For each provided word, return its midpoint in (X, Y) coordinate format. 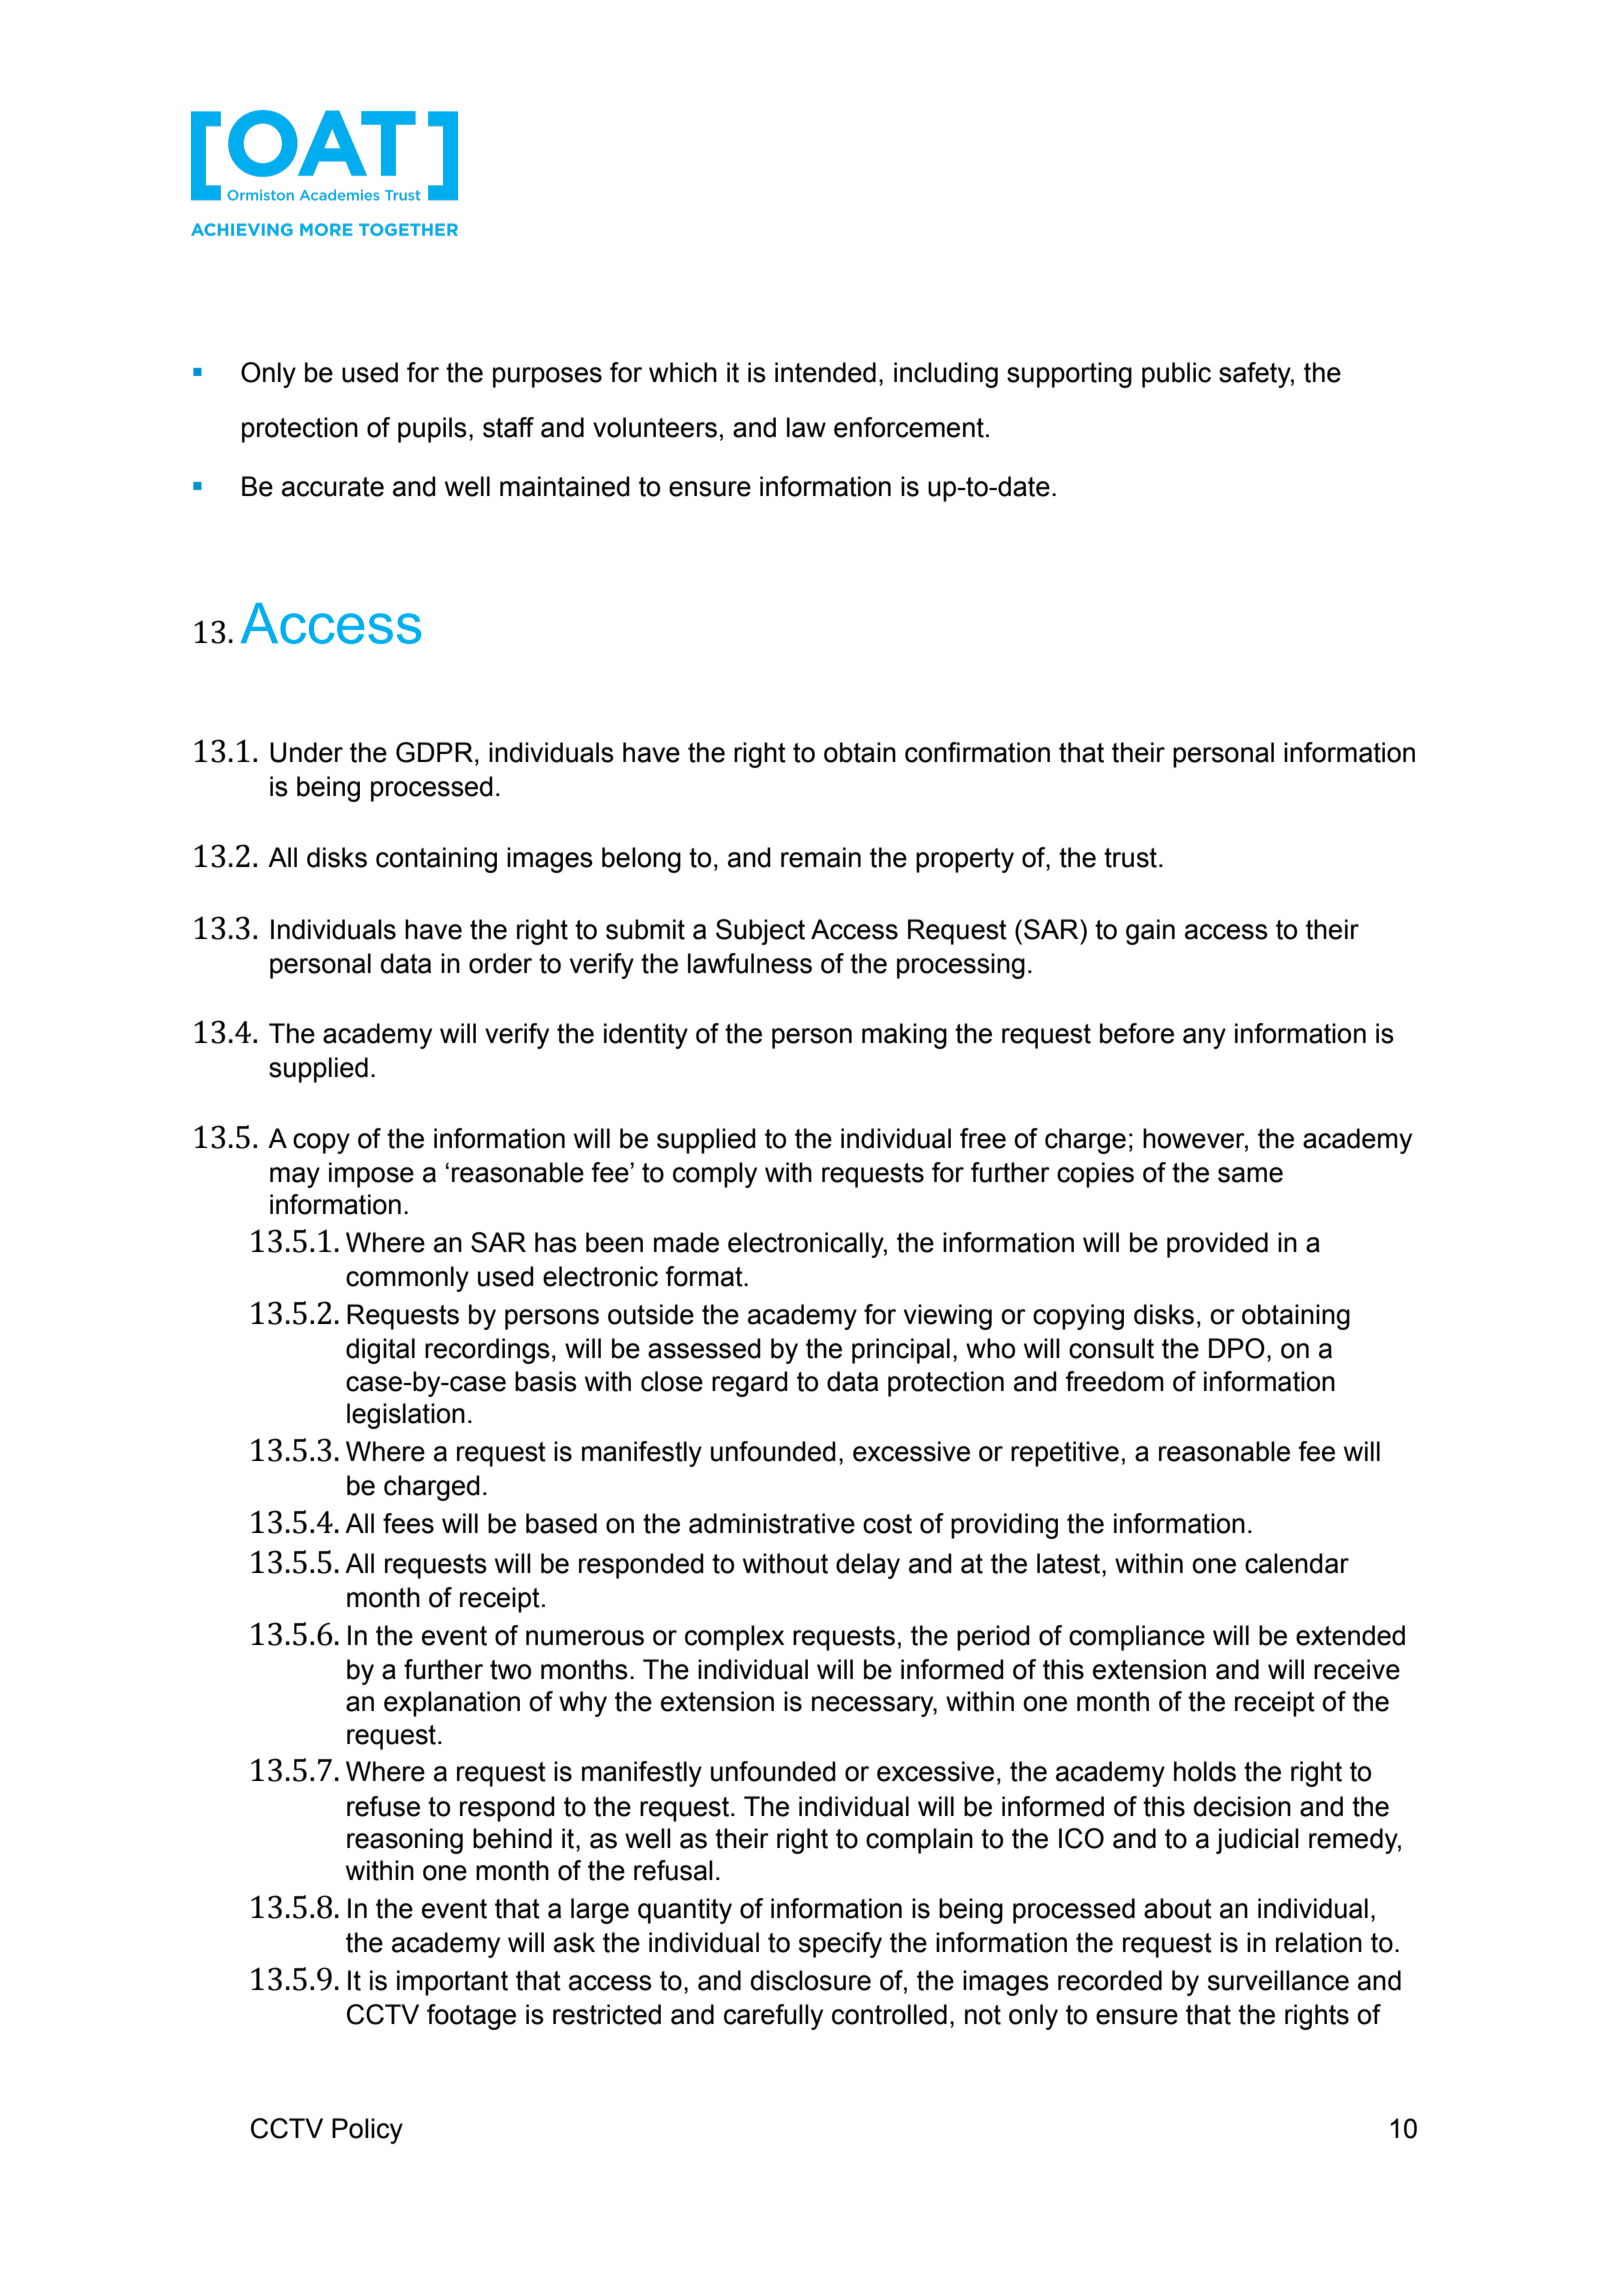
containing (436, 860)
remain (821, 857)
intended (825, 372)
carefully (773, 2017)
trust (1130, 858)
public (1176, 375)
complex (734, 1638)
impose (371, 1175)
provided (1217, 1245)
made (686, 1242)
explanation (452, 1704)
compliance (1137, 1638)
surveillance (1278, 1980)
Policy (367, 2131)
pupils (432, 430)
